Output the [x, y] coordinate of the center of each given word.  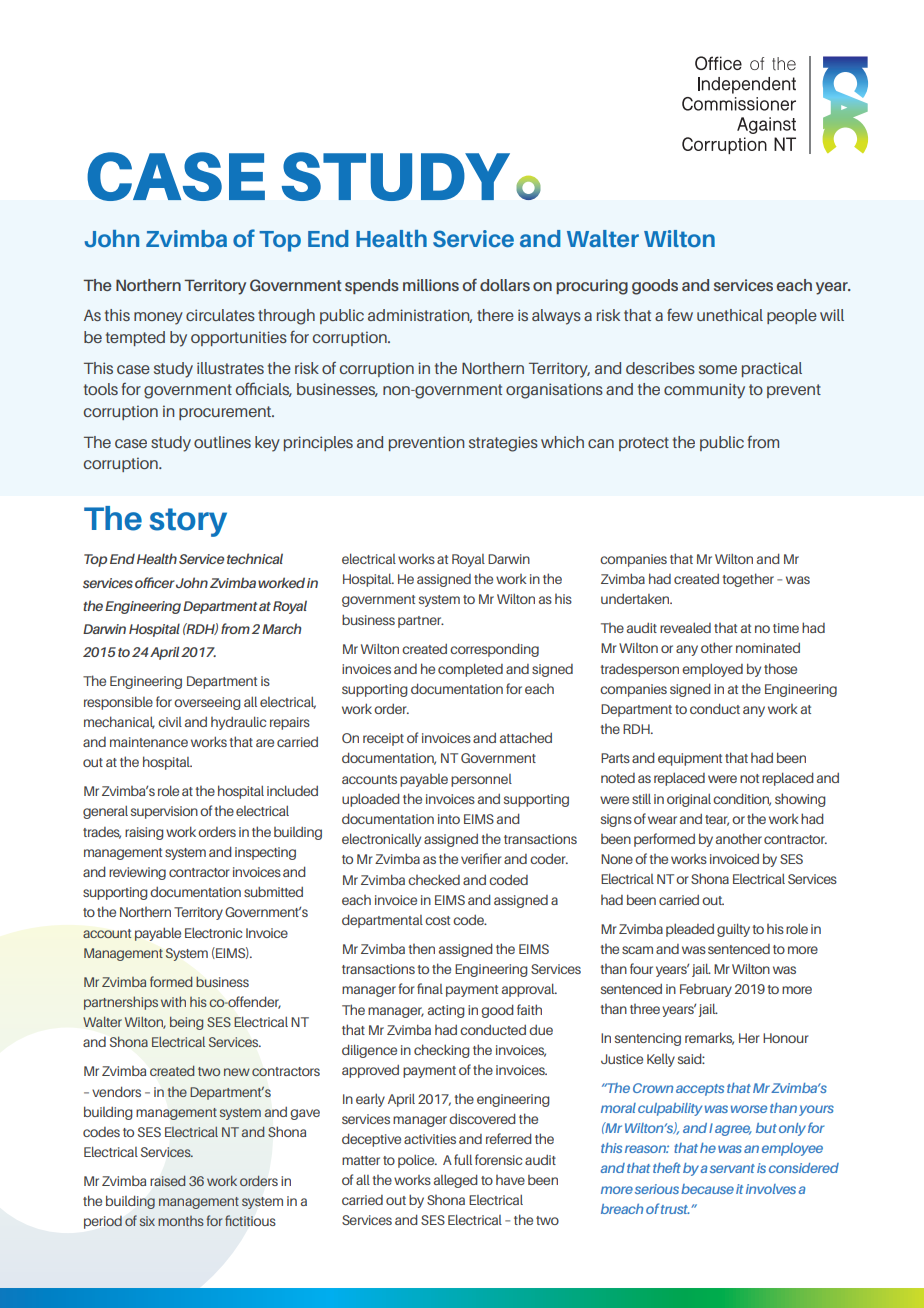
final [430, 988]
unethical [730, 315]
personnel [481, 780]
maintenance [149, 742]
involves [771, 1189]
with [173, 1001]
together [748, 580]
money [158, 318]
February [706, 990]
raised [167, 1181]
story [188, 522]
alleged [456, 1181]
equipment [690, 759]
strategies [503, 444]
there [495, 315]
